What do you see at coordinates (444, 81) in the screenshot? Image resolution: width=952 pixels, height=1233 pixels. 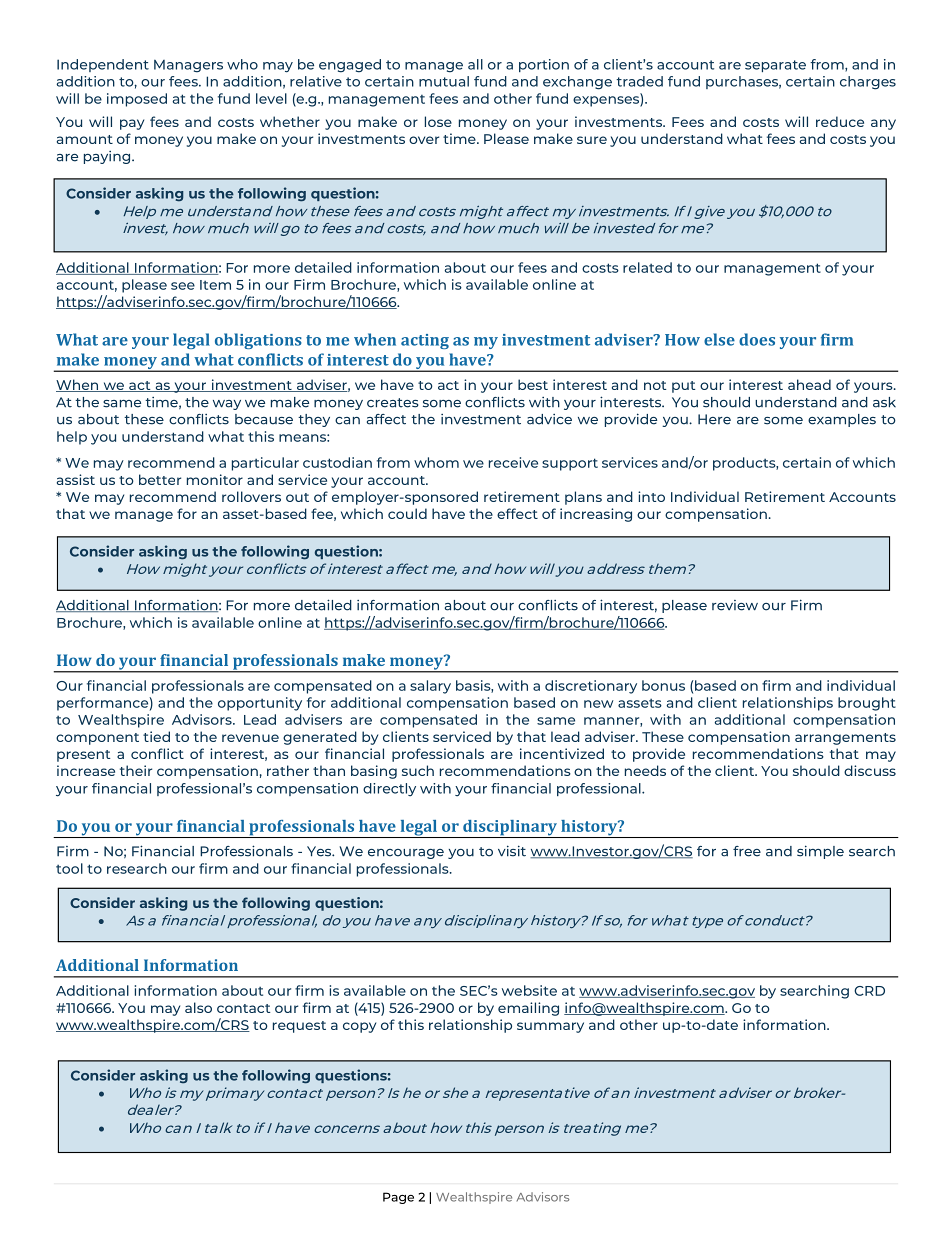 I see `mutual` at bounding box center [444, 81].
